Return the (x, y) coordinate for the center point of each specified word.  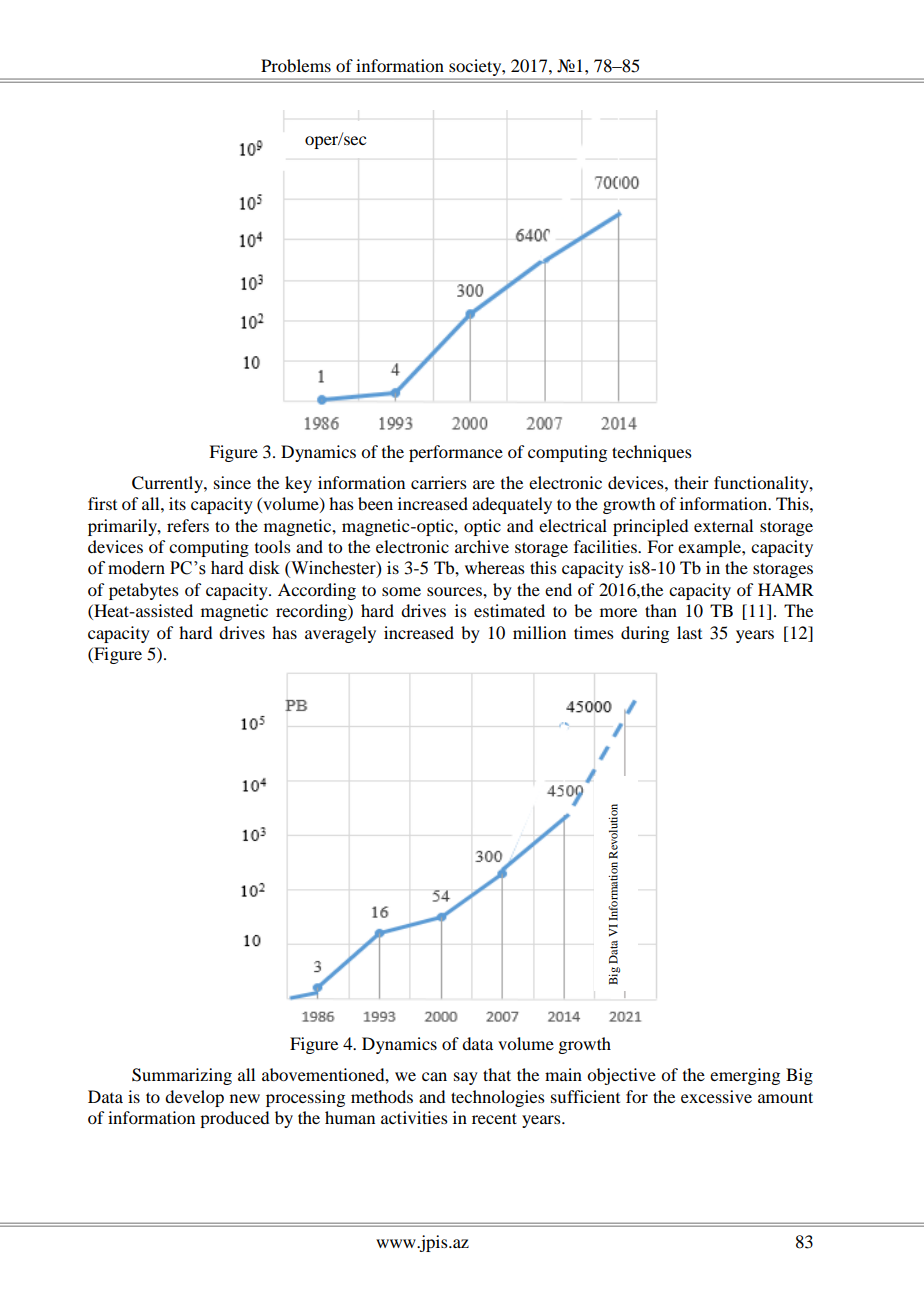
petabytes (144, 591)
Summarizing (182, 1076)
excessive (716, 1096)
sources (455, 591)
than (661, 610)
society (476, 67)
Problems (296, 65)
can (434, 1076)
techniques (652, 453)
